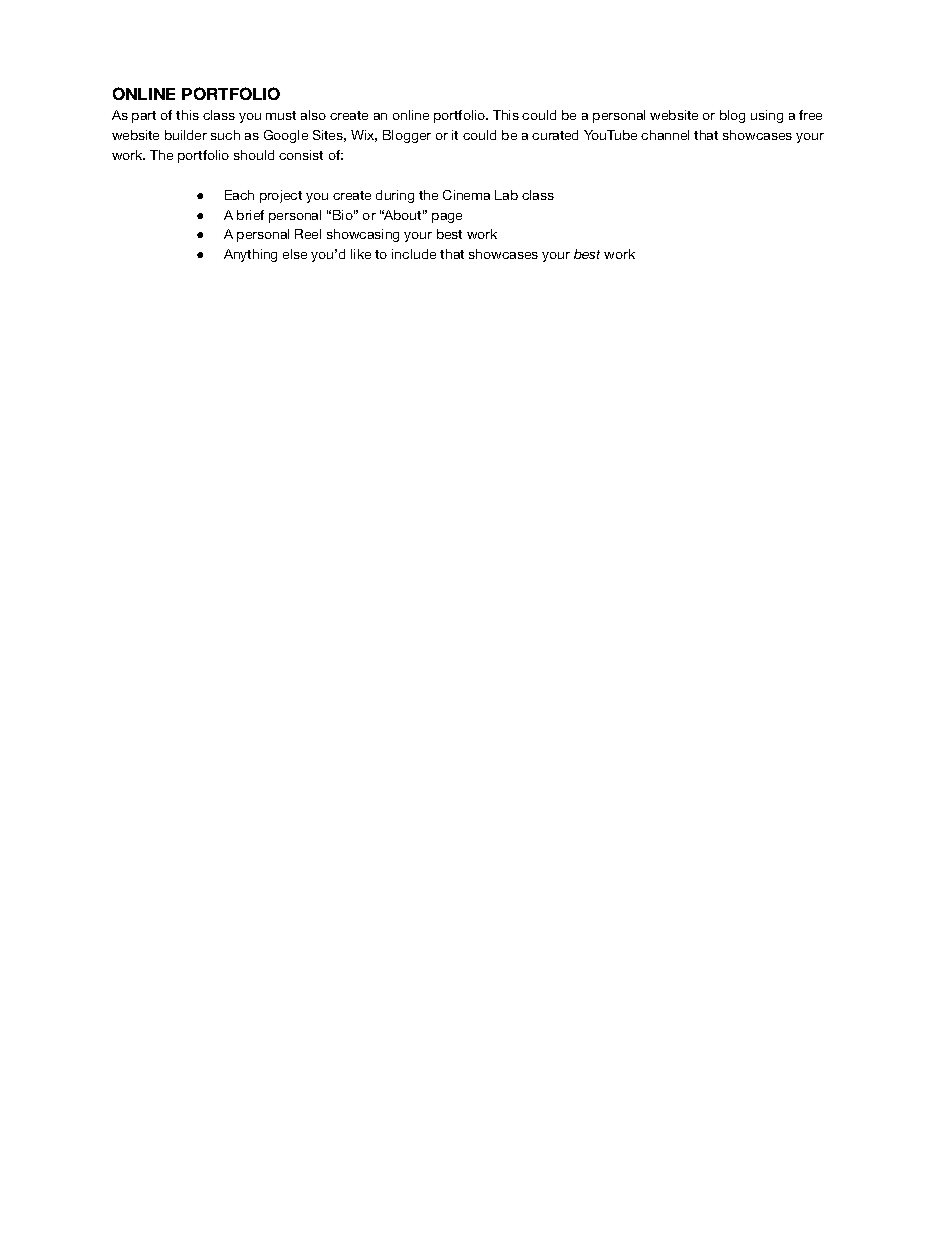 The image size is (952, 1233). What do you see at coordinates (313, 115) in the screenshot?
I see `also` at bounding box center [313, 115].
